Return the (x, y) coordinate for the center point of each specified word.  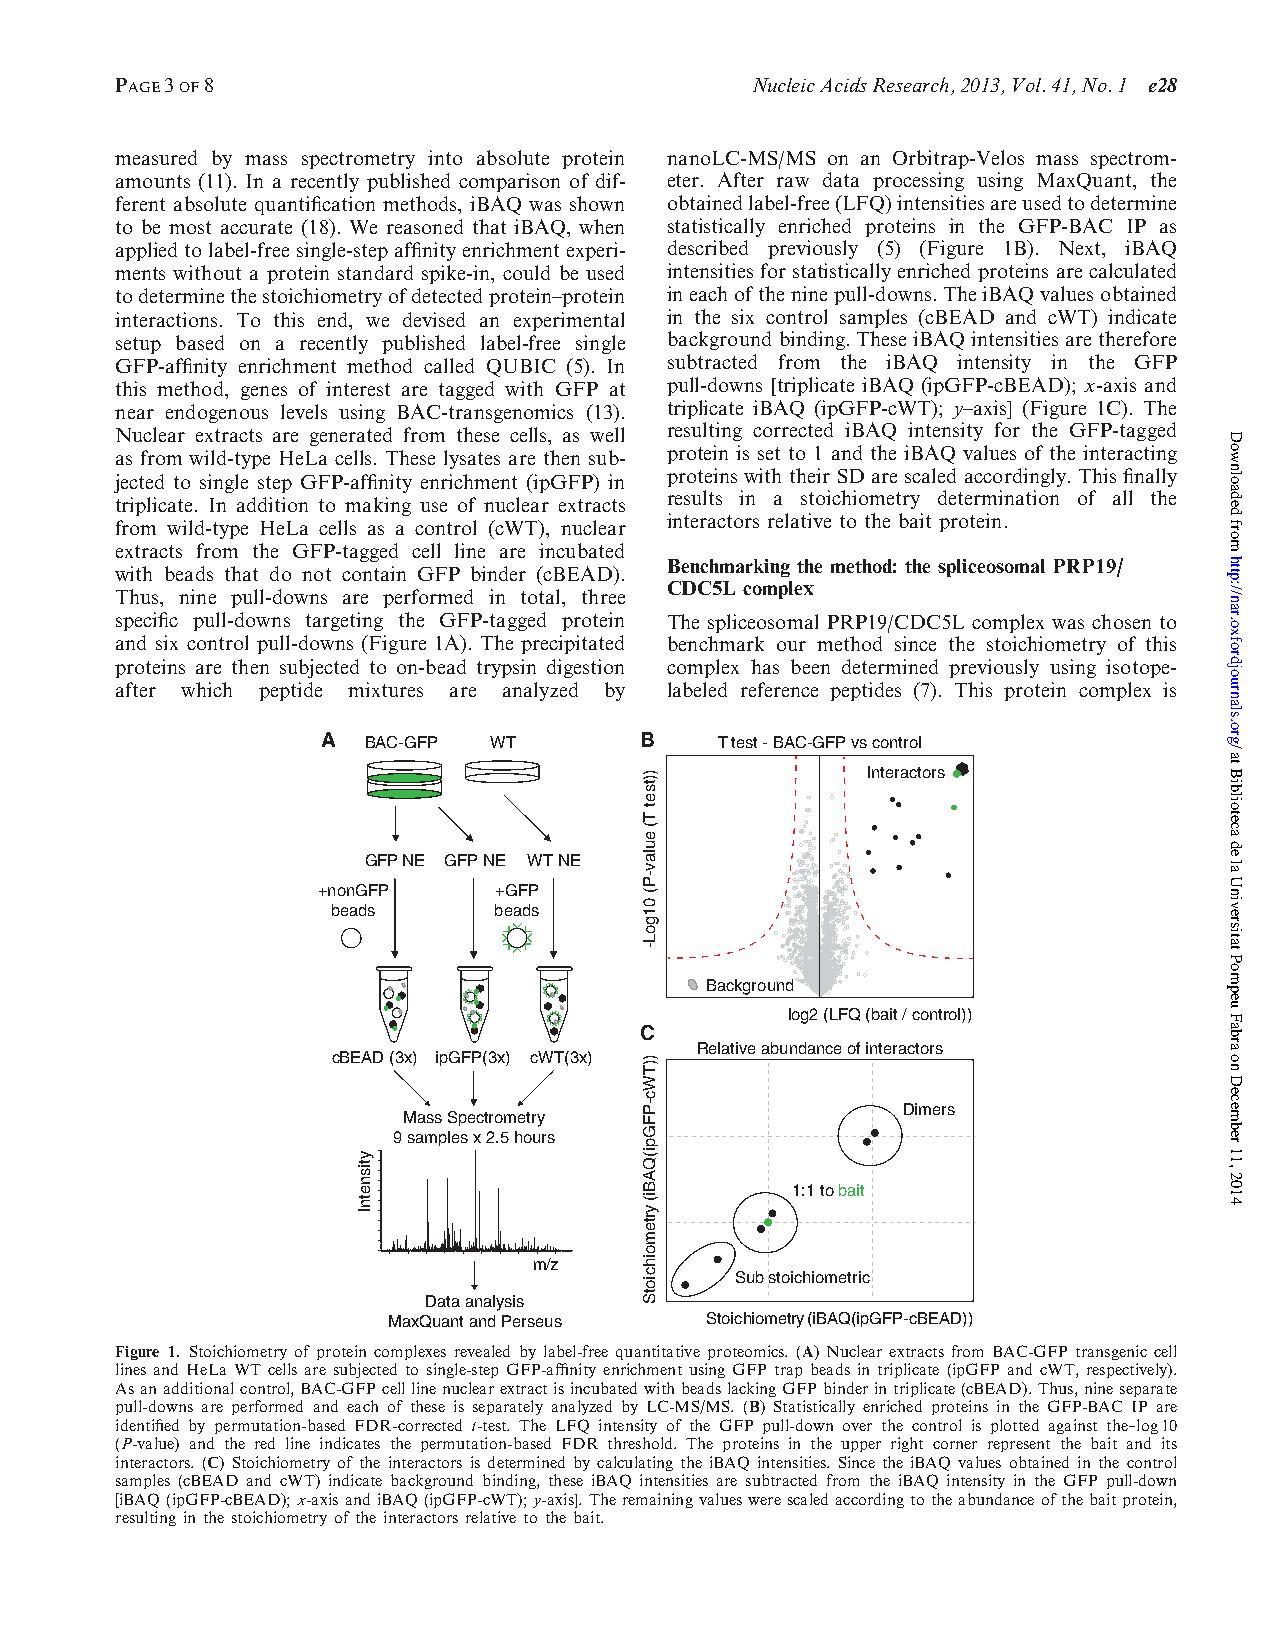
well (607, 434)
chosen (1121, 621)
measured (156, 157)
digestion (585, 668)
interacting (1130, 454)
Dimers (929, 1109)
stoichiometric (819, 1277)
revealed (482, 1351)
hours (535, 1137)
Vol (1028, 85)
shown (597, 203)
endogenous (217, 413)
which (206, 689)
